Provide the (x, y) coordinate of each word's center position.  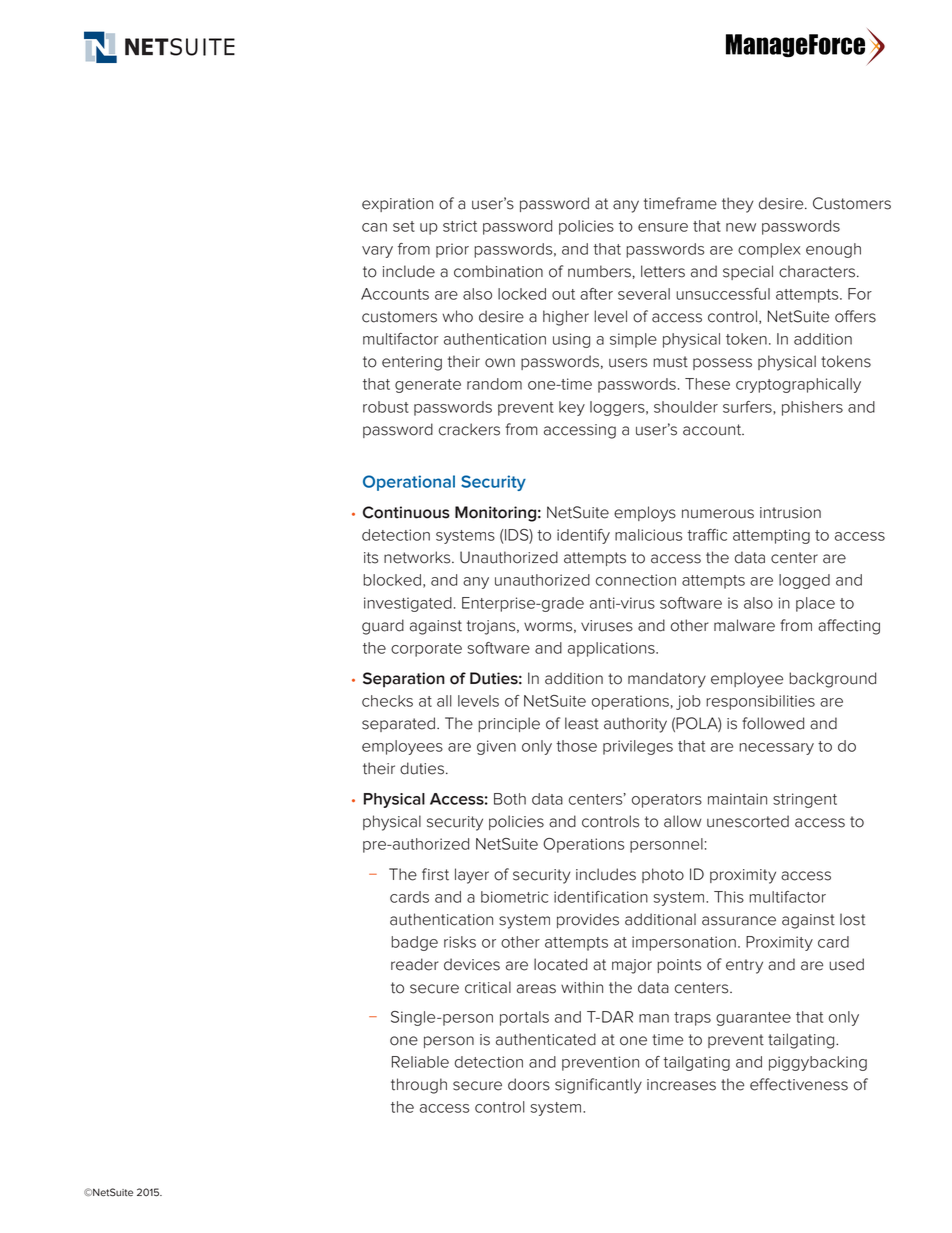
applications (612, 649)
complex (769, 250)
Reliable (420, 1062)
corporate (426, 650)
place (815, 604)
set (404, 226)
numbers (599, 271)
